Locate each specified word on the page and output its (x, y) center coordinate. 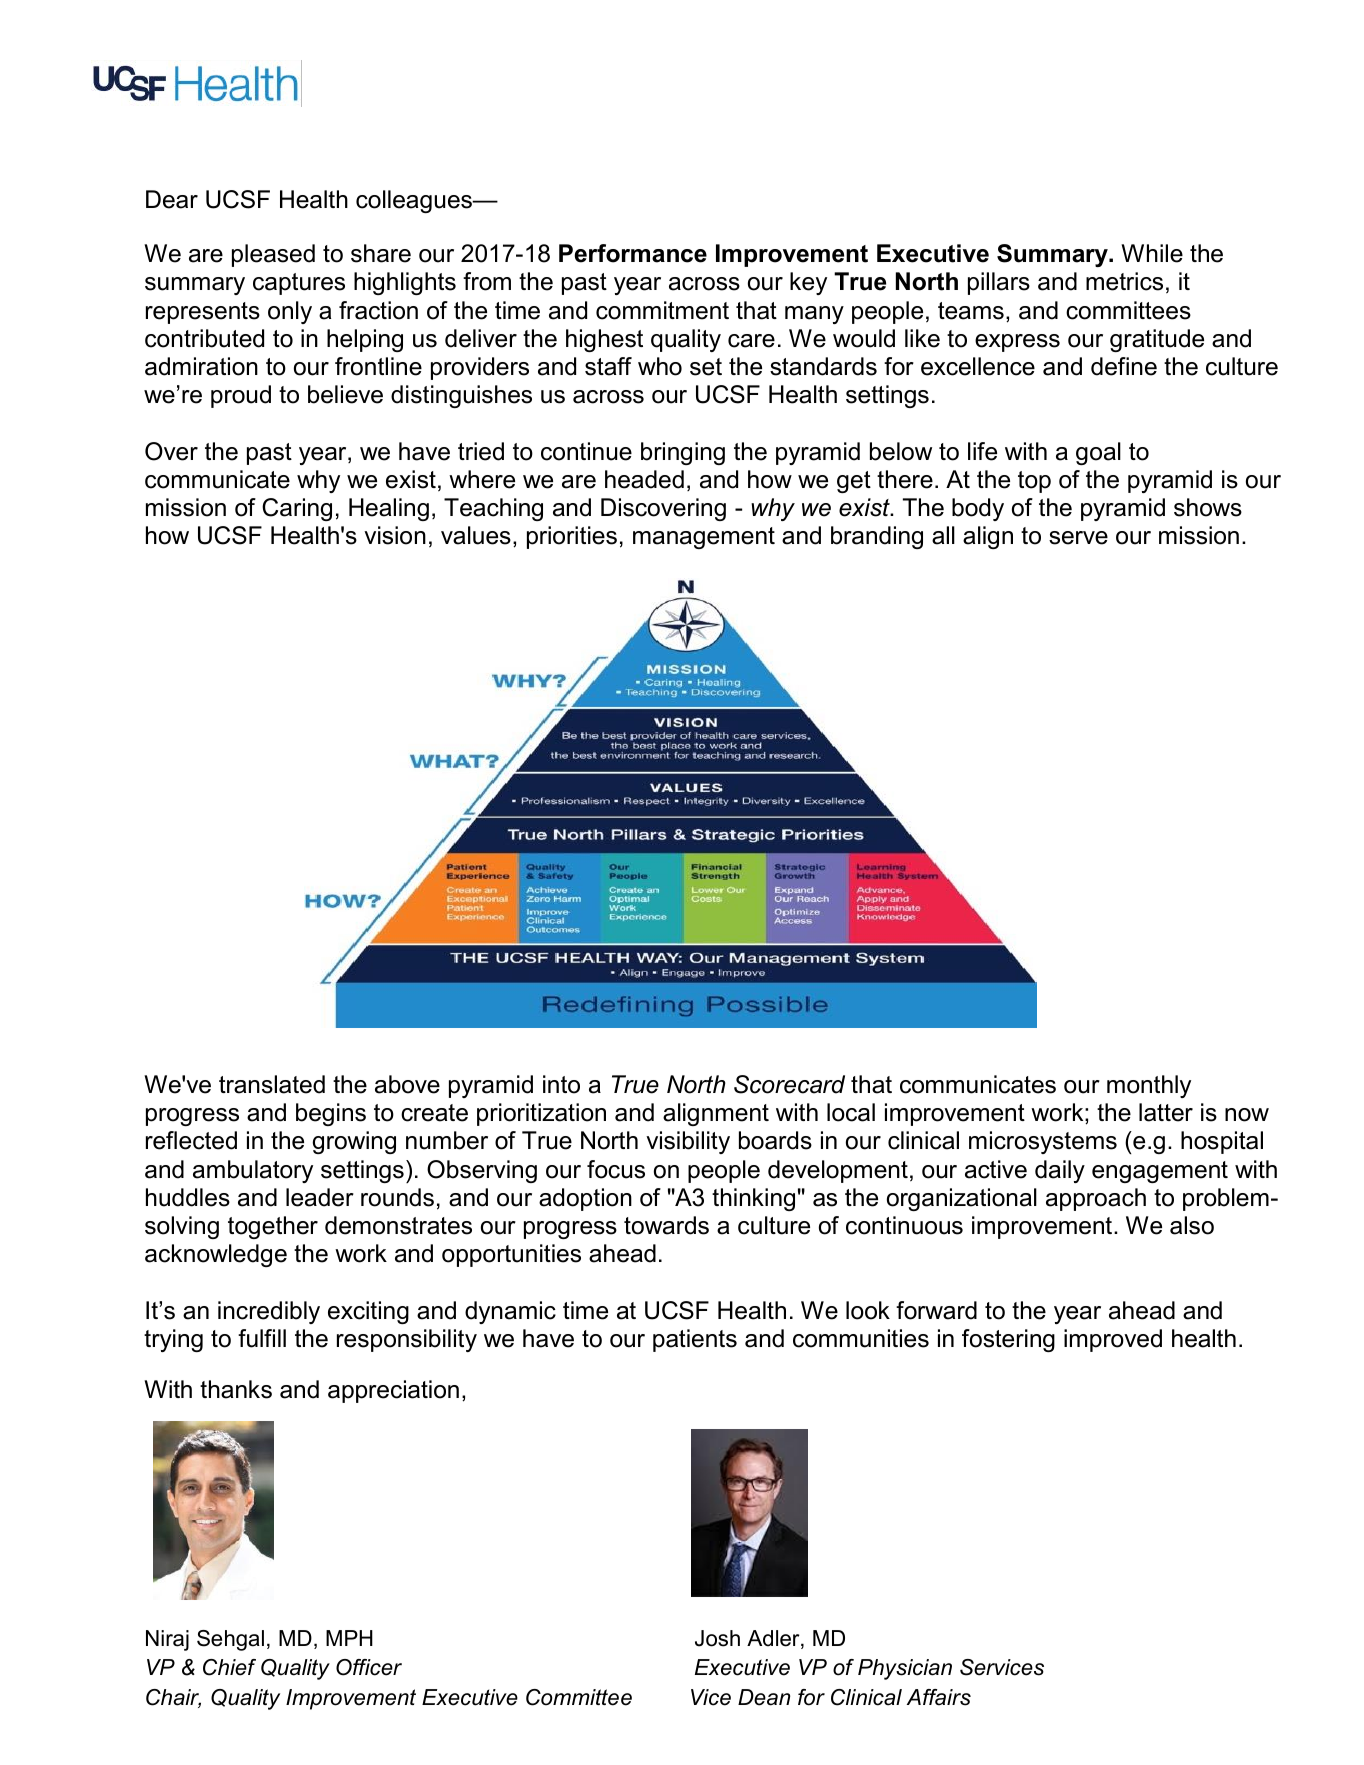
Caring (297, 509)
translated (272, 1084)
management (704, 538)
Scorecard (789, 1084)
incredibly (269, 1312)
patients (695, 1340)
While (1152, 253)
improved (1113, 1340)
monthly (1149, 1086)
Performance (633, 253)
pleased (273, 255)
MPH (349, 1638)
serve (1078, 538)
